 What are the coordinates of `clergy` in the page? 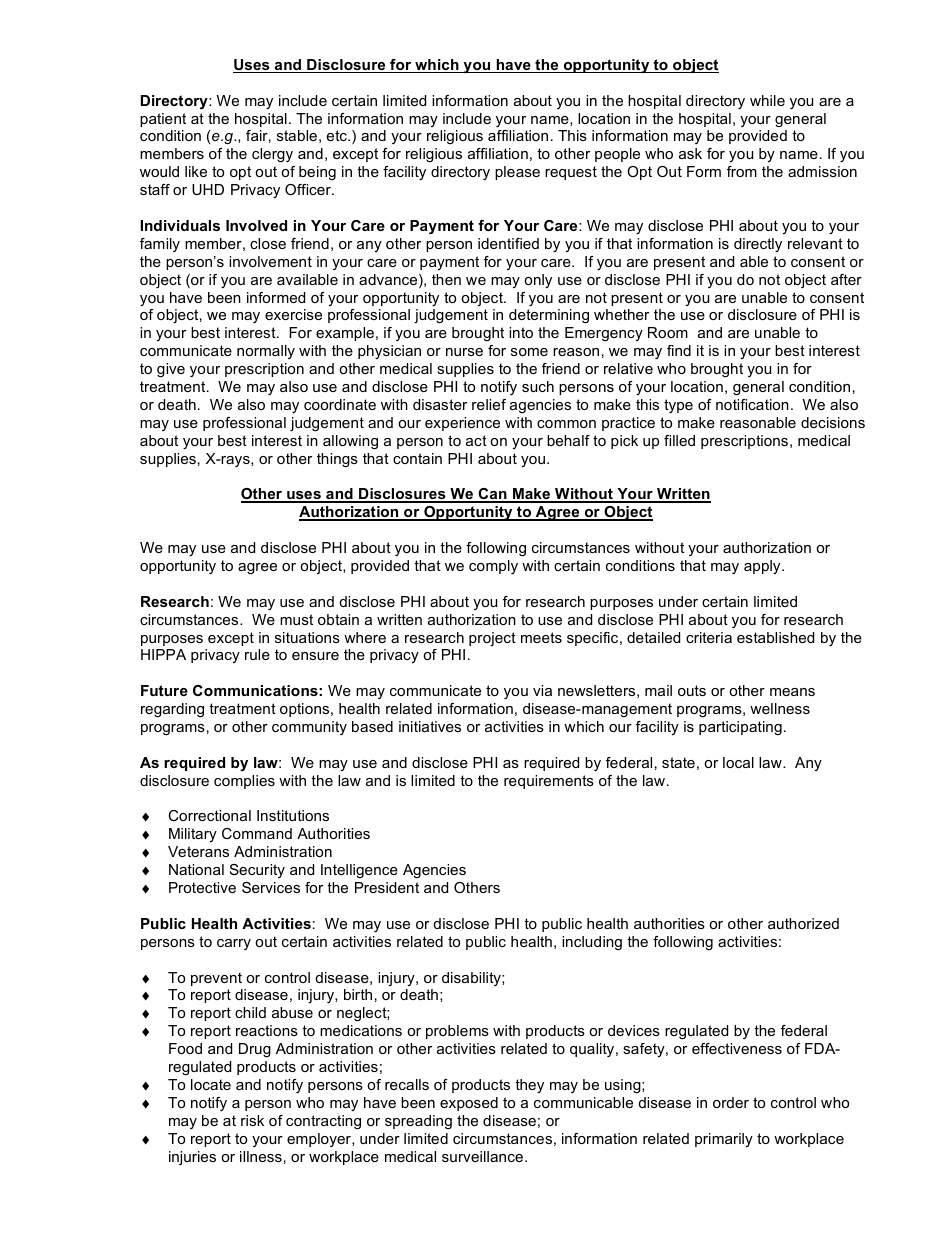 It's located at (272, 155).
